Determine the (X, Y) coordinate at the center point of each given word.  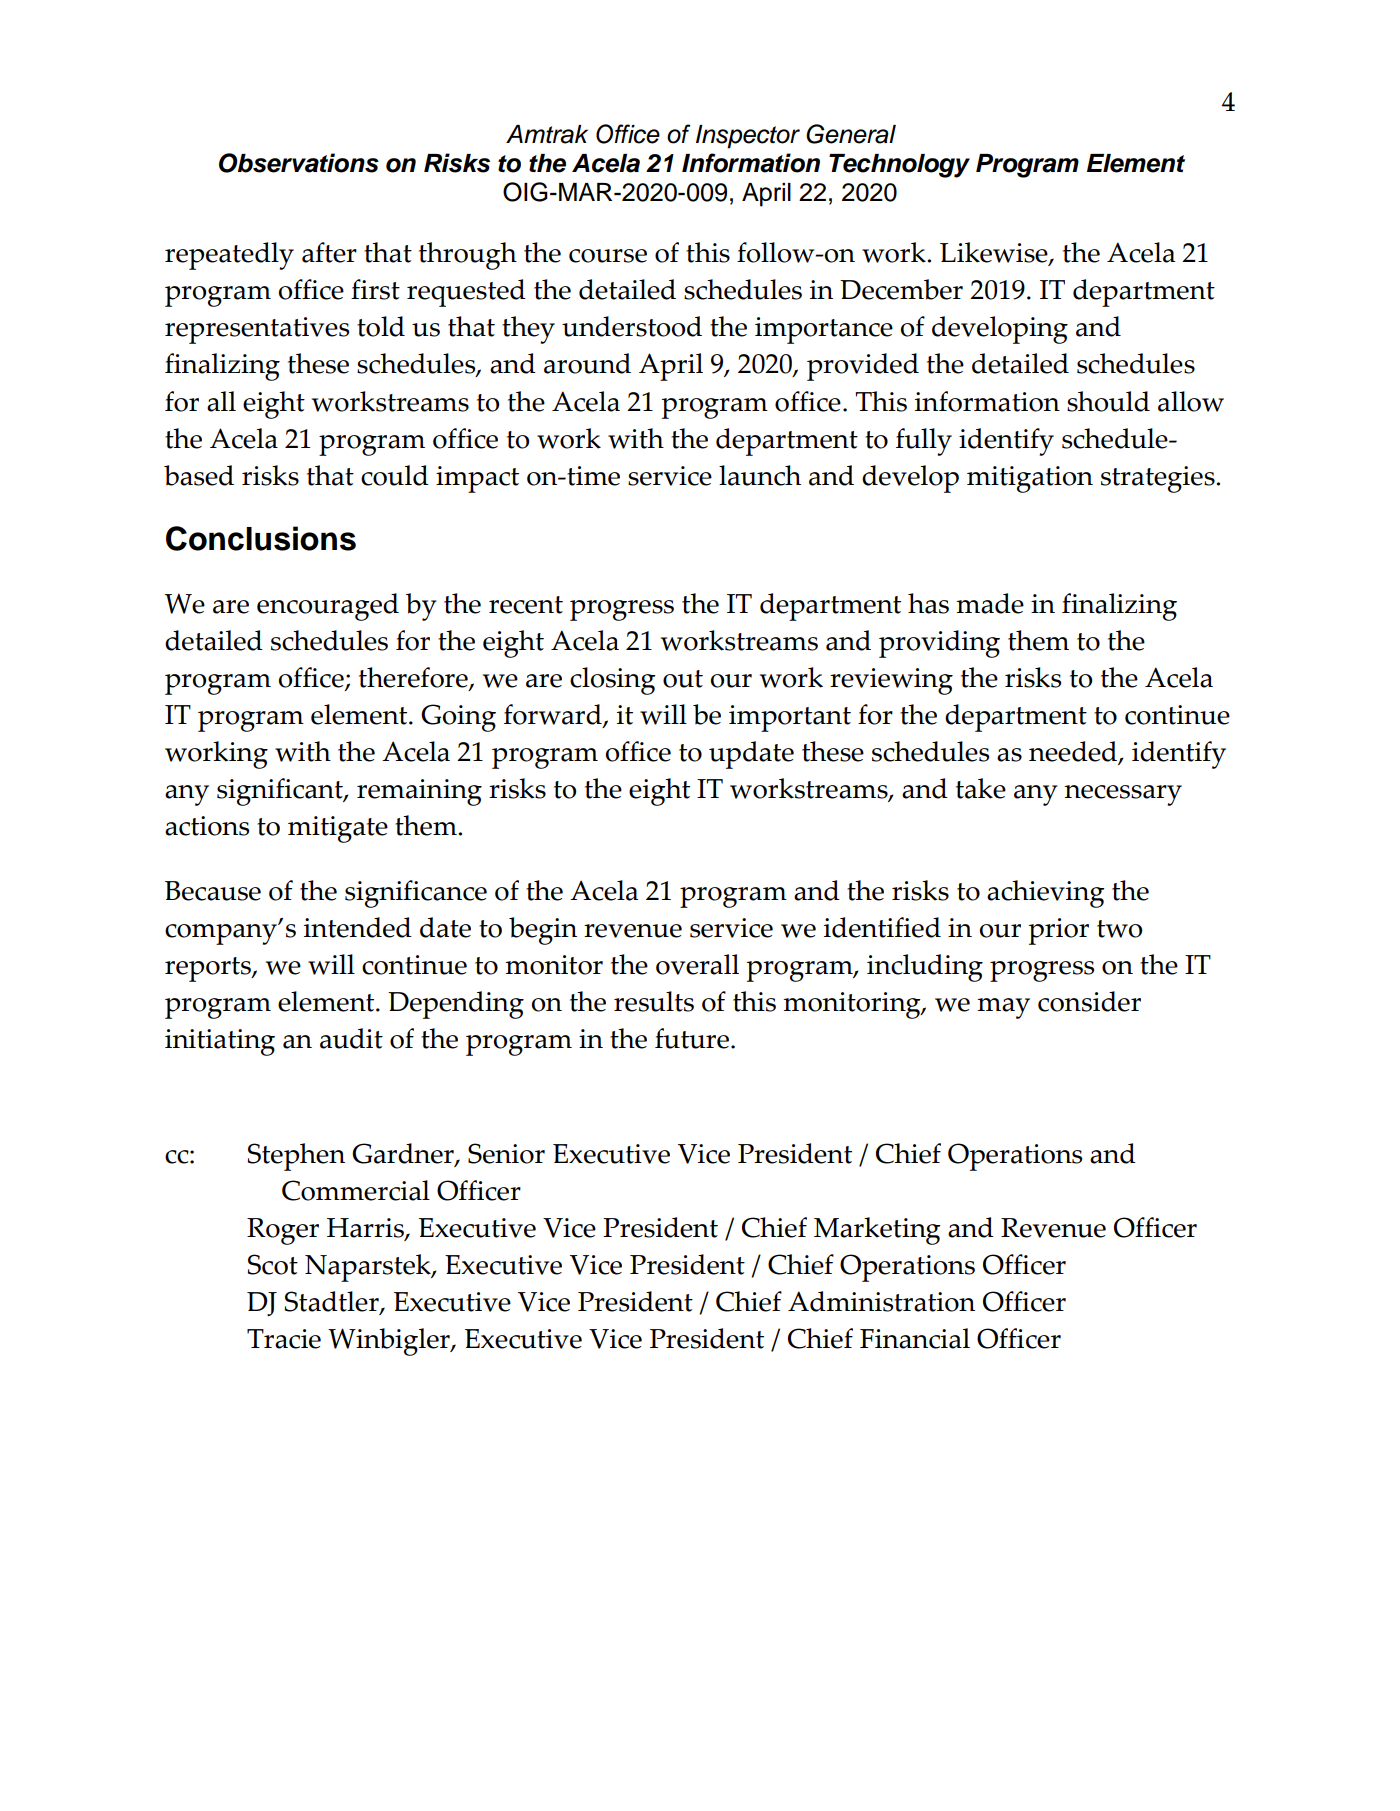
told (381, 326)
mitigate (338, 829)
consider (1089, 1001)
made (990, 603)
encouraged (328, 607)
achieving (1046, 894)
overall (697, 964)
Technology (899, 166)
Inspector (748, 137)
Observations (299, 163)
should (1108, 401)
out (683, 679)
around (587, 363)
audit (351, 1038)
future (693, 1038)
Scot (273, 1264)
